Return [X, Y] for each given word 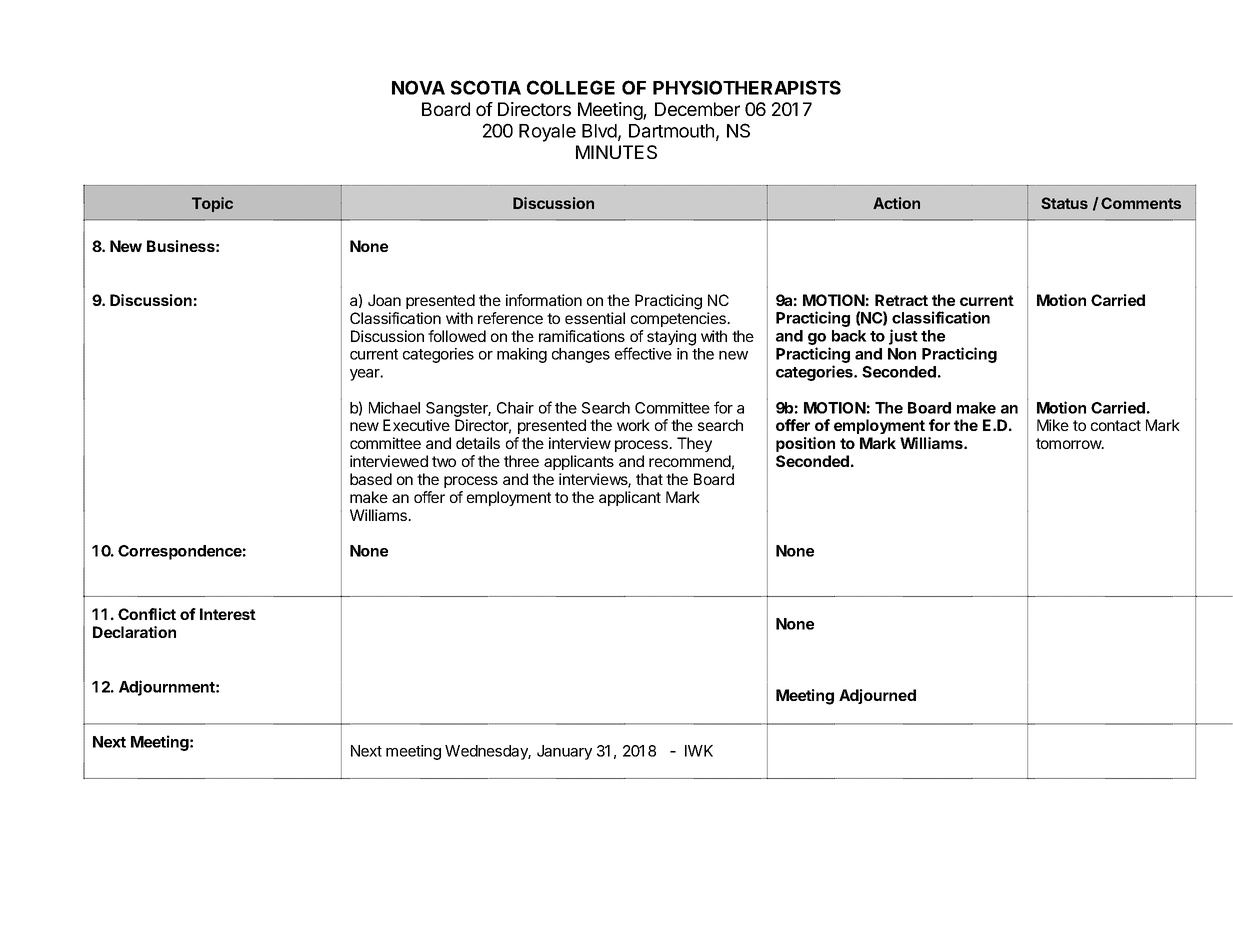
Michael [394, 408]
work [633, 425]
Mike [1053, 425]
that [649, 479]
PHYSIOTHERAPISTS [747, 87]
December [697, 109]
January [564, 752]
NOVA [418, 87]
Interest [228, 614]
